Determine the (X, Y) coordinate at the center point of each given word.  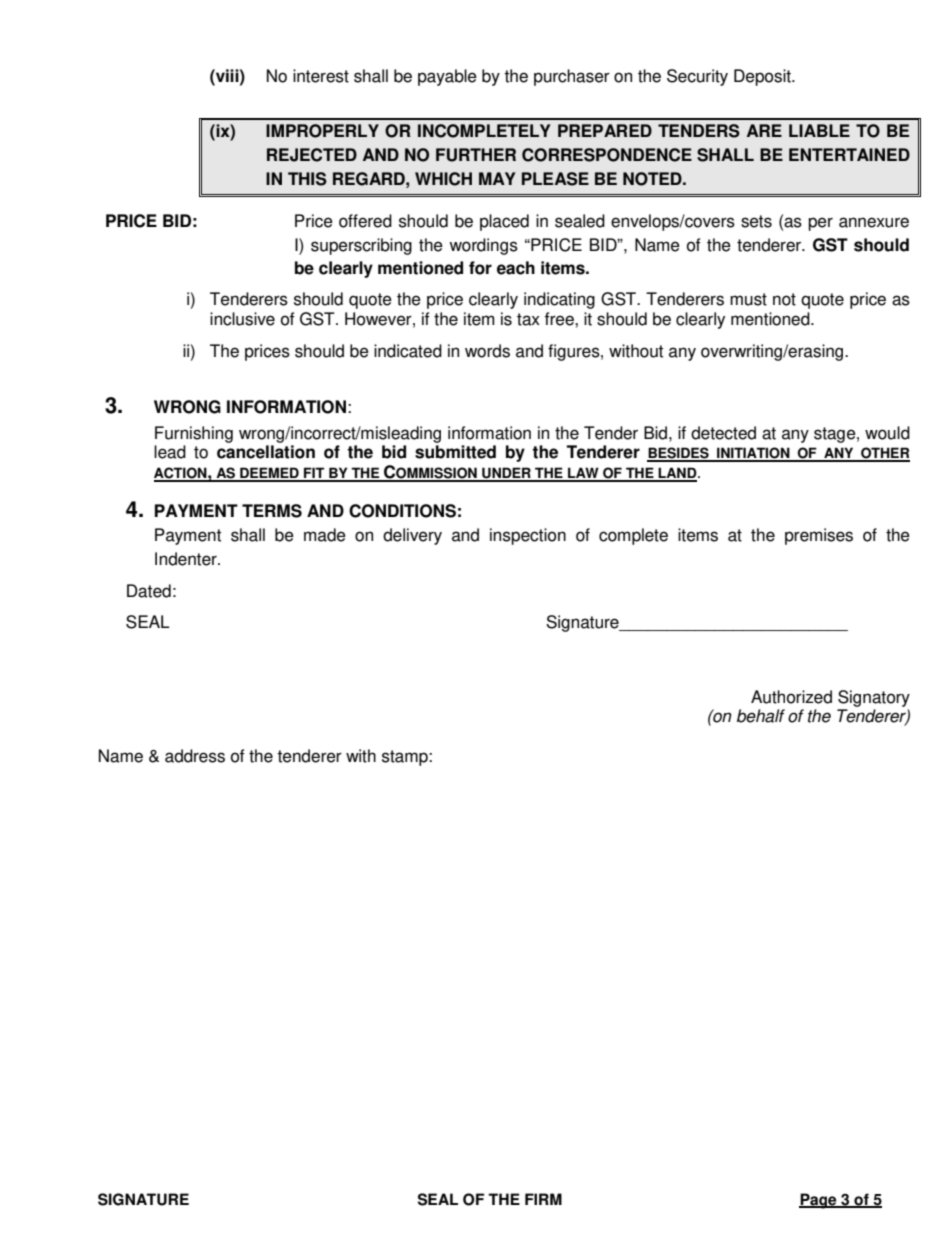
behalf (761, 716)
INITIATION (753, 454)
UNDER (506, 474)
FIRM (543, 1199)
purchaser (572, 77)
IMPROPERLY (322, 131)
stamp (406, 758)
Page (819, 1201)
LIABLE (819, 130)
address (195, 756)
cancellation (266, 452)
